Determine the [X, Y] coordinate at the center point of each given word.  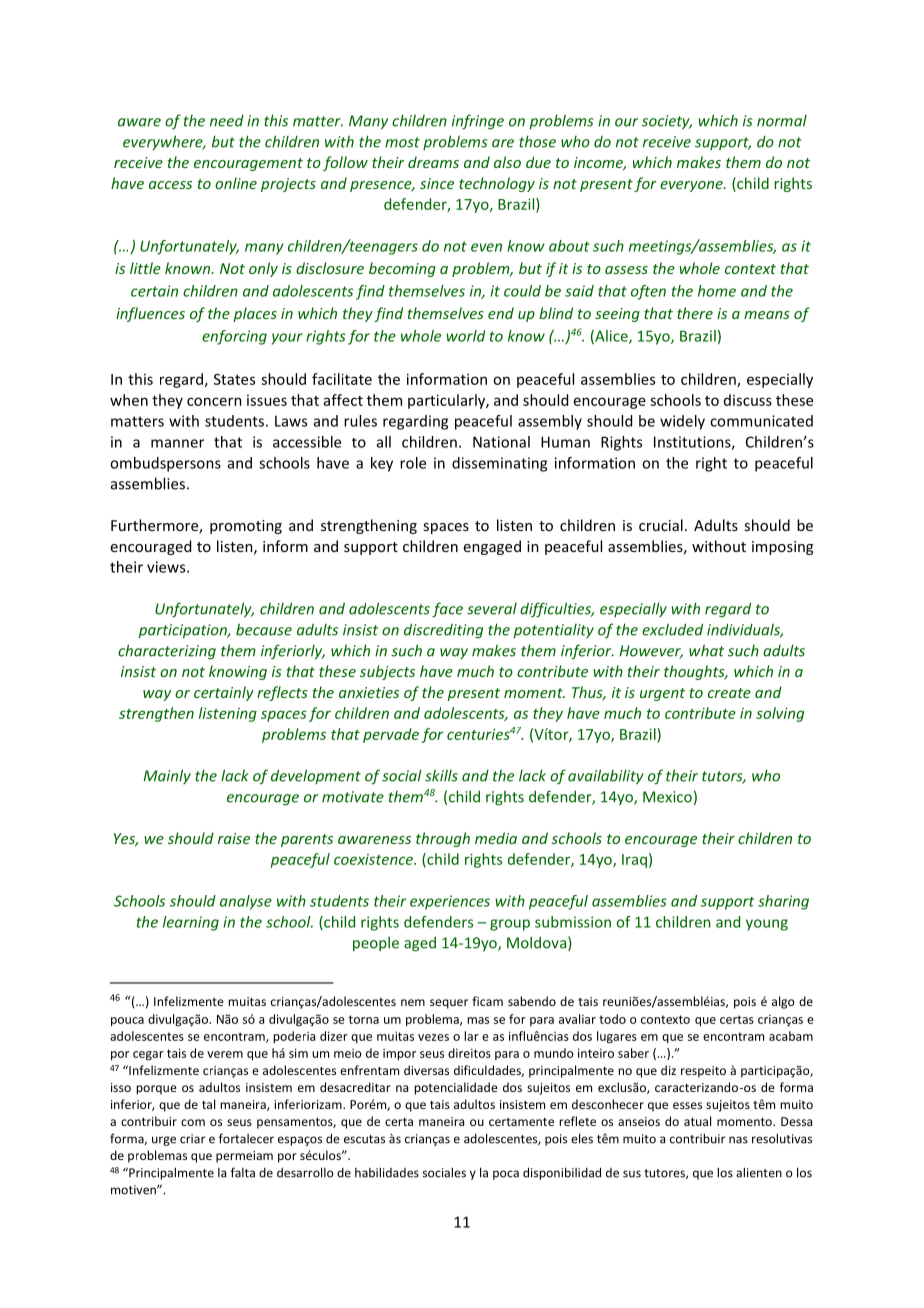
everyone [692, 186]
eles [582, 1138]
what [706, 650]
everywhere [164, 142]
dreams [433, 162]
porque [156, 1090]
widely [682, 422]
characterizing [167, 652]
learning [191, 923]
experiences [450, 902]
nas [738, 1140]
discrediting [443, 631]
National [501, 442]
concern [214, 401]
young [767, 925]
